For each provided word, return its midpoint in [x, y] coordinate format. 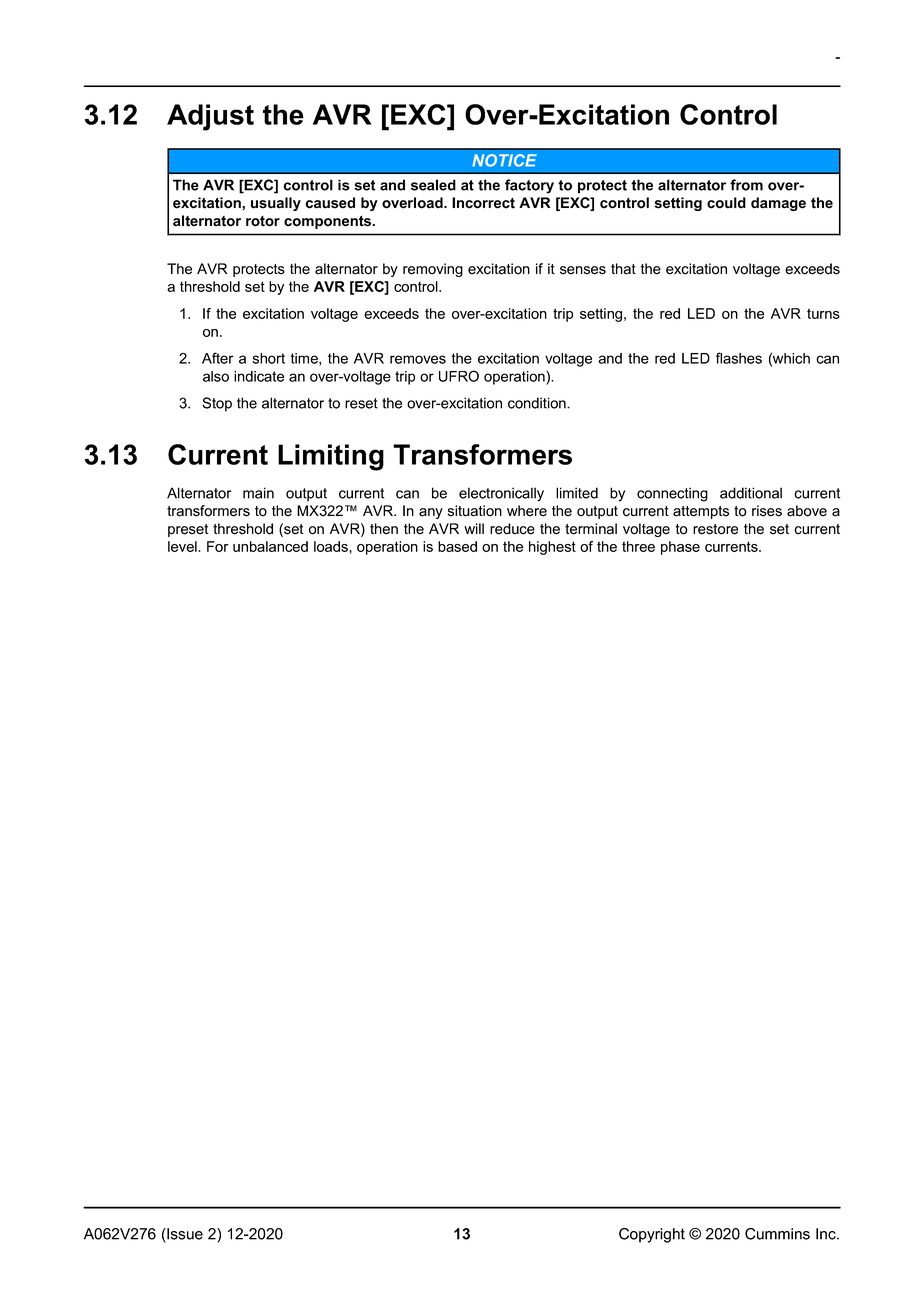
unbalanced [270, 546]
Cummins [777, 1234]
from [746, 185]
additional [751, 493]
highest [552, 548]
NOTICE [504, 160]
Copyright [652, 1235]
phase [680, 548]
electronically [501, 494]
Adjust [210, 117]
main [258, 493]
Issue [184, 1234]
